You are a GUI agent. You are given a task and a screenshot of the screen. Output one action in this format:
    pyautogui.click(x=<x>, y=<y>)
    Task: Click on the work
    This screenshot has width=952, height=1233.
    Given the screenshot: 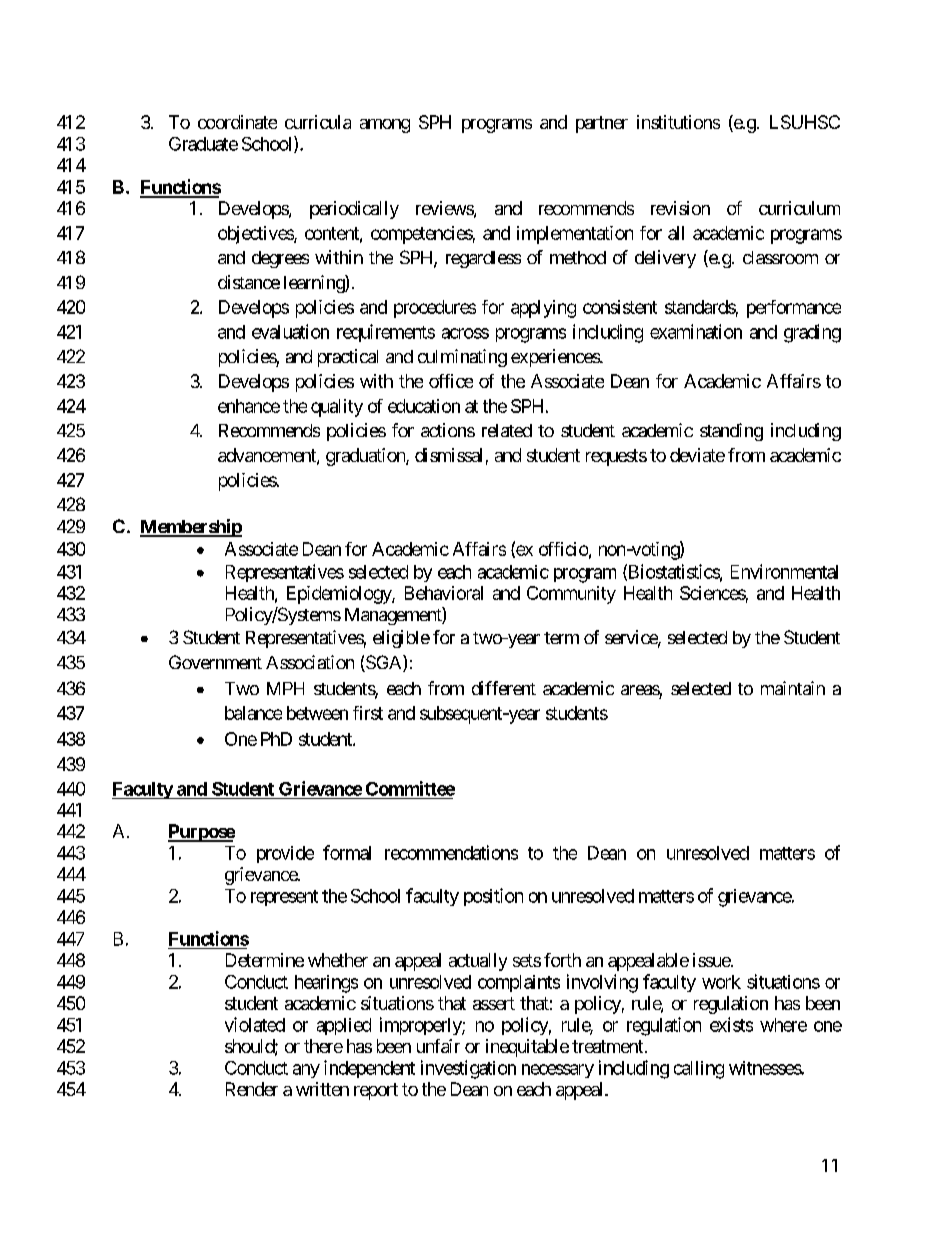 What is the action you would take?
    pyautogui.click(x=721, y=982)
